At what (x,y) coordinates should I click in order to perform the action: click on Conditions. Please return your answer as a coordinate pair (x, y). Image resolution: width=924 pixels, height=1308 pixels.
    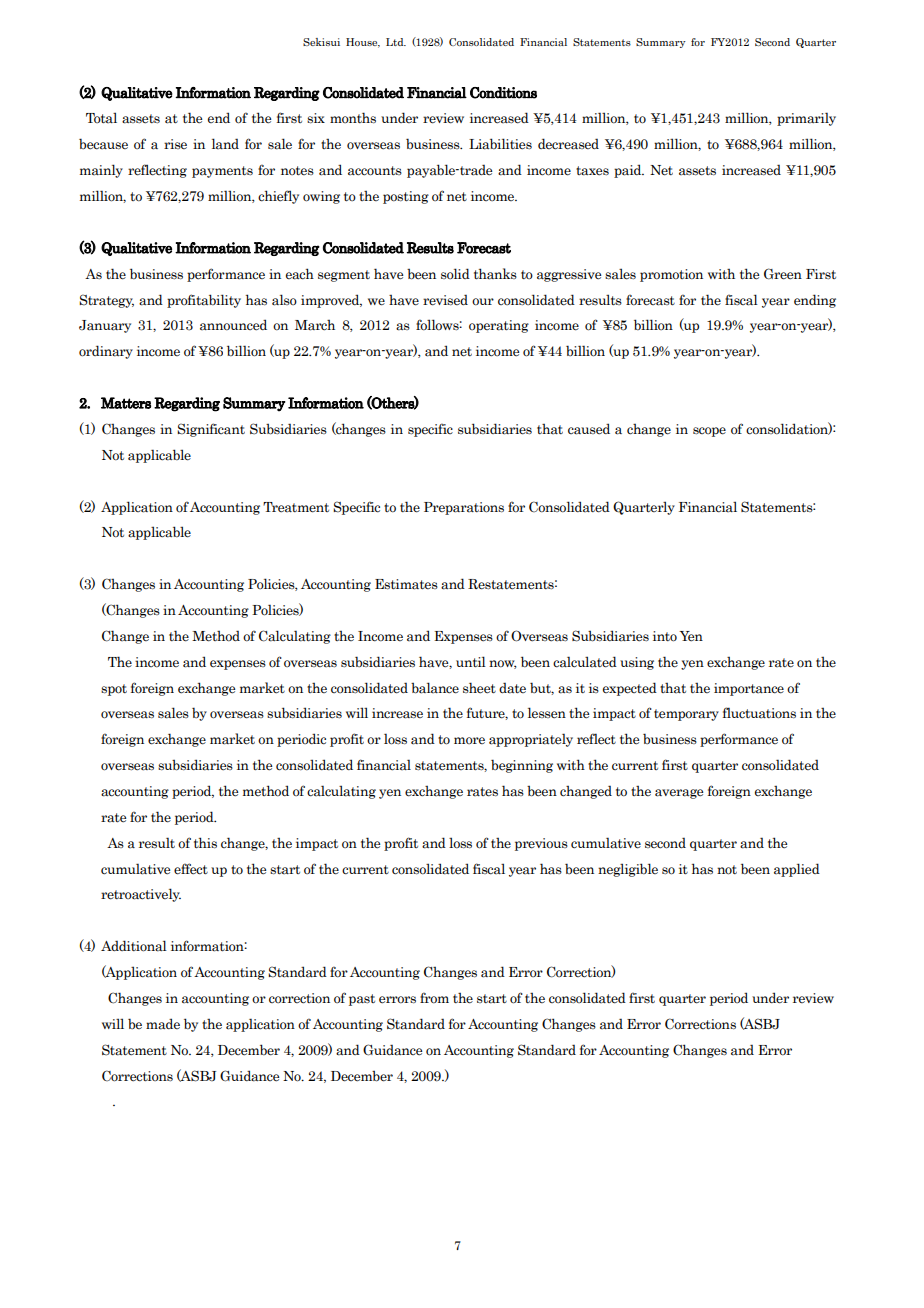
    Looking at the image, I should click on (503, 93).
